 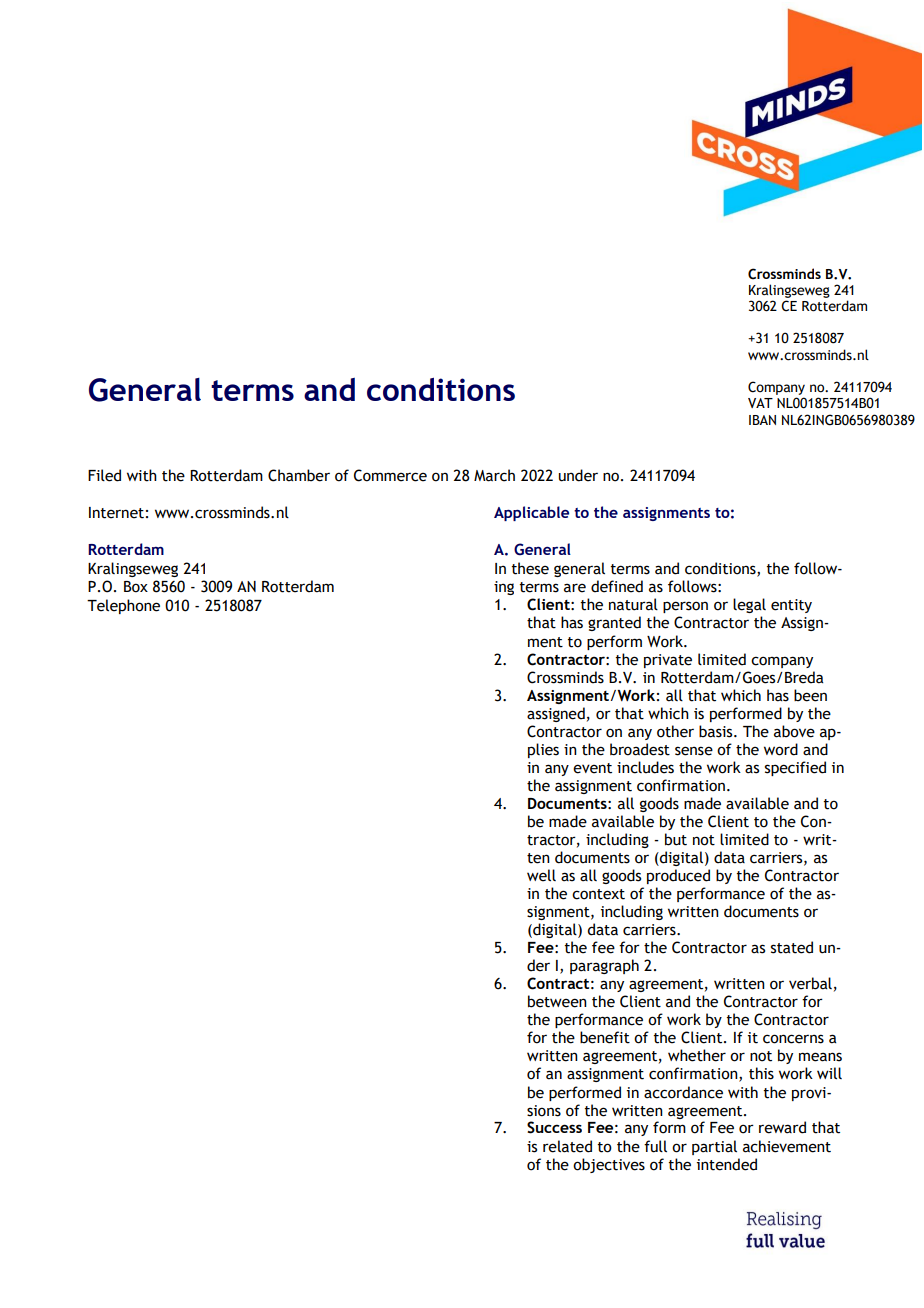 I want to click on IBAN, so click(x=762, y=420).
